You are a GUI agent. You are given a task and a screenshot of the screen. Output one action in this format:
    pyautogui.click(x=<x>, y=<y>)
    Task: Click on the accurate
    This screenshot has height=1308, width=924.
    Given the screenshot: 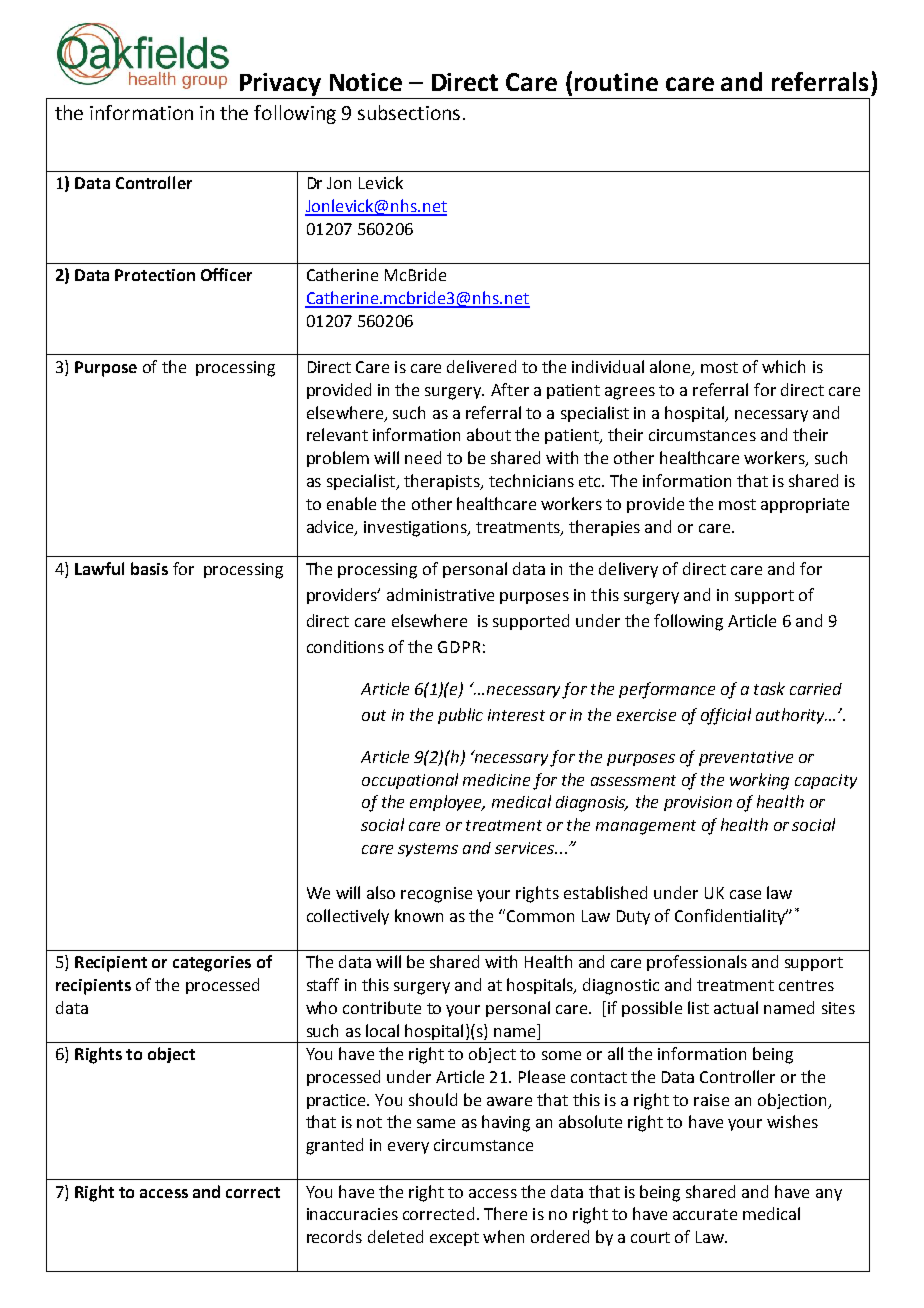 What is the action you would take?
    pyautogui.click(x=705, y=1214)
